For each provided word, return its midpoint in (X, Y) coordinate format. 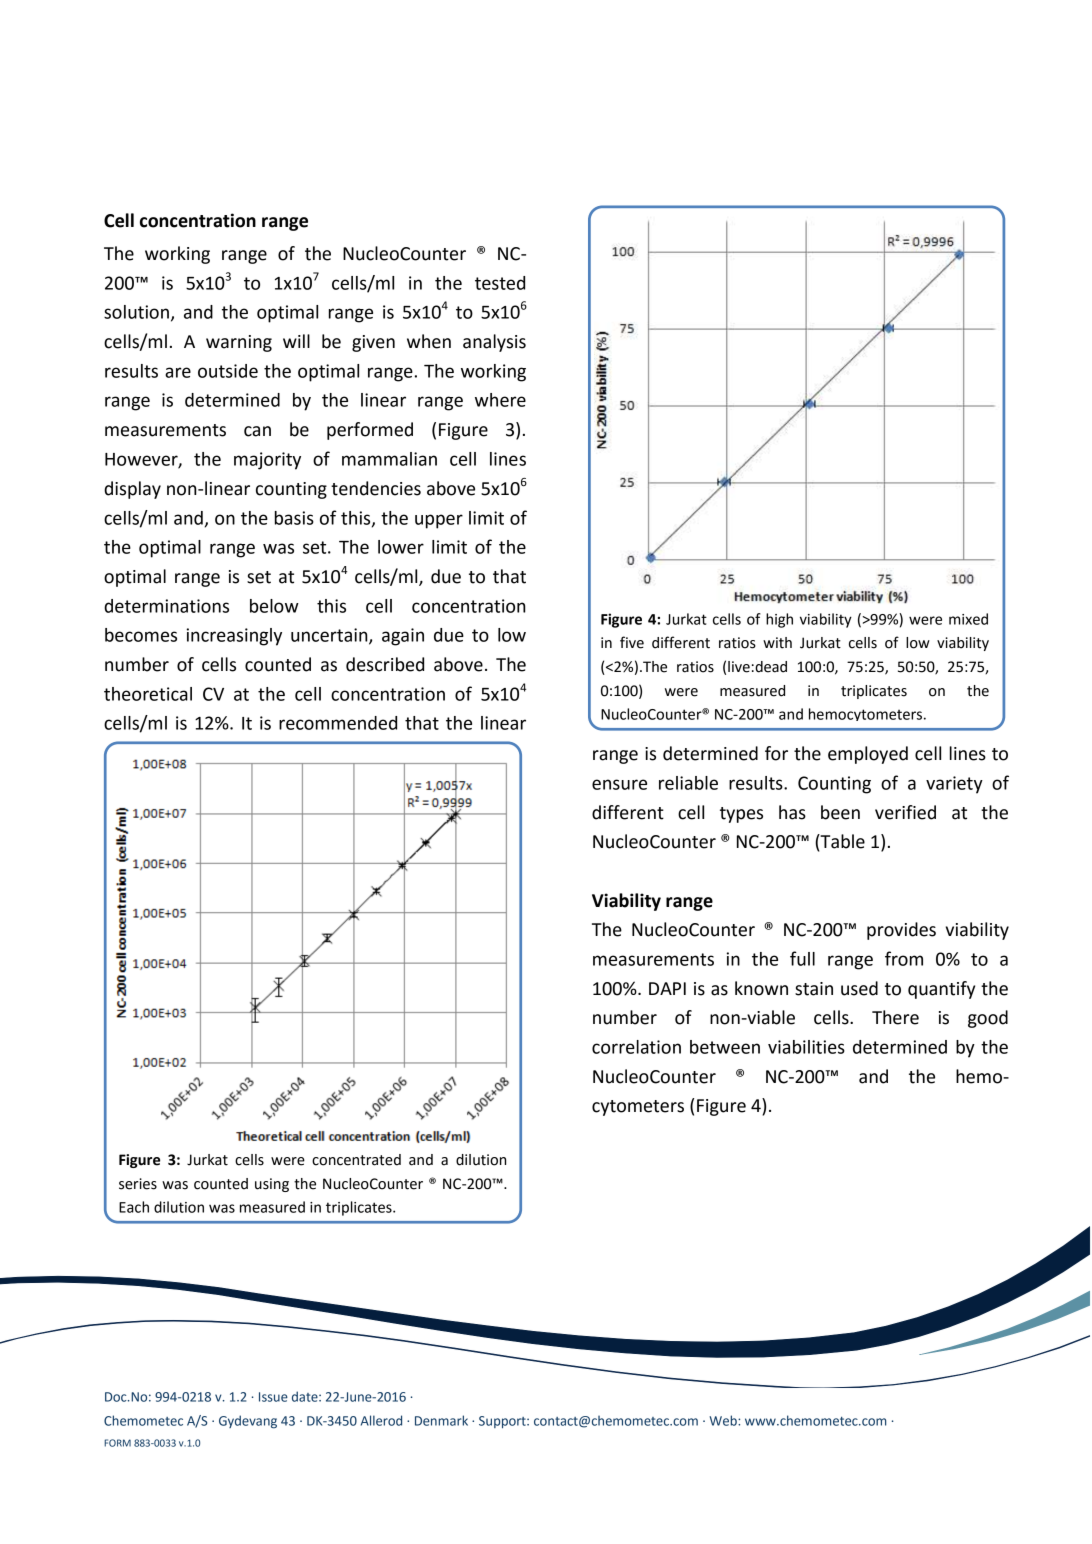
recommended (338, 723)
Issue (273, 1397)
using (272, 1185)
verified (905, 812)
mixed (968, 619)
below (274, 606)
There (895, 1017)
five (632, 642)
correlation (636, 1047)
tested (500, 283)
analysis (494, 343)
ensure (619, 784)
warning (239, 343)
